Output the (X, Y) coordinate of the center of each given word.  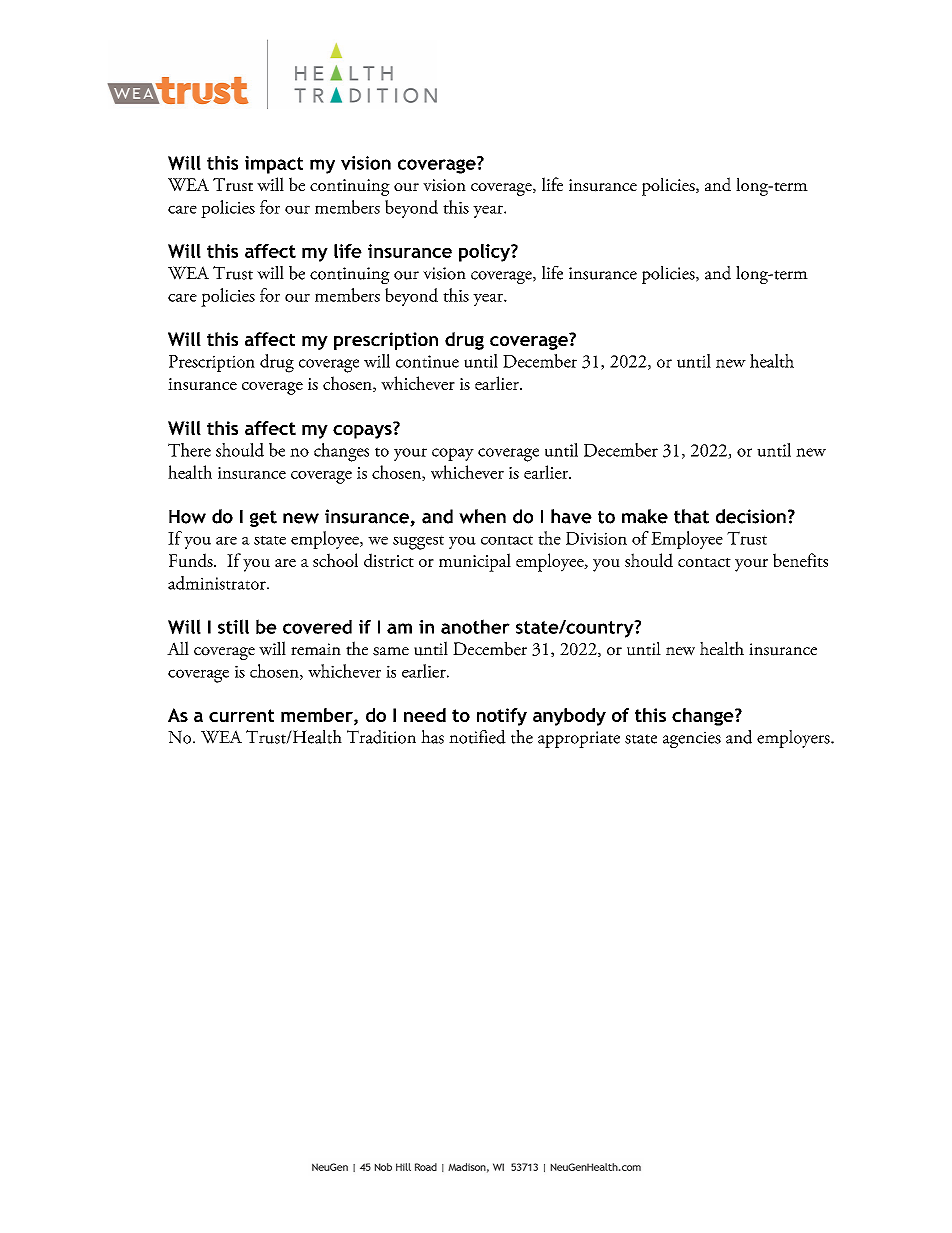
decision (751, 516)
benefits (800, 560)
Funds (192, 560)
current (241, 715)
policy (485, 253)
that (691, 516)
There (189, 450)
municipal (475, 562)
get (263, 518)
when (482, 516)
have (571, 516)
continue (427, 361)
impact (274, 165)
